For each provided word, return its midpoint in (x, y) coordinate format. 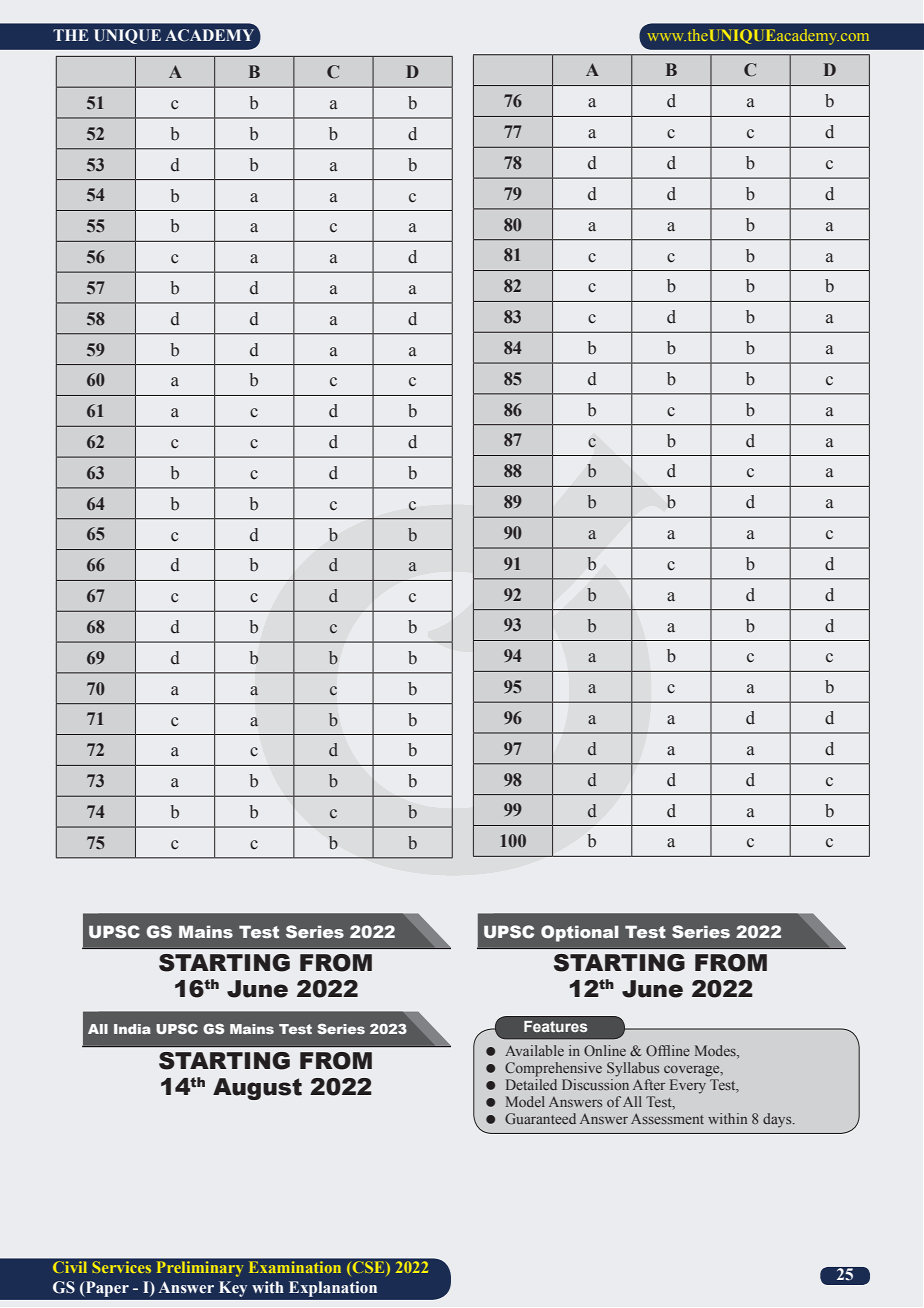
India (132, 1029)
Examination (295, 1267)
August (257, 1089)
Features (556, 1026)
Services (122, 1267)
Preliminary (199, 1269)
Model (525, 1101)
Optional (580, 933)
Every (688, 1086)
